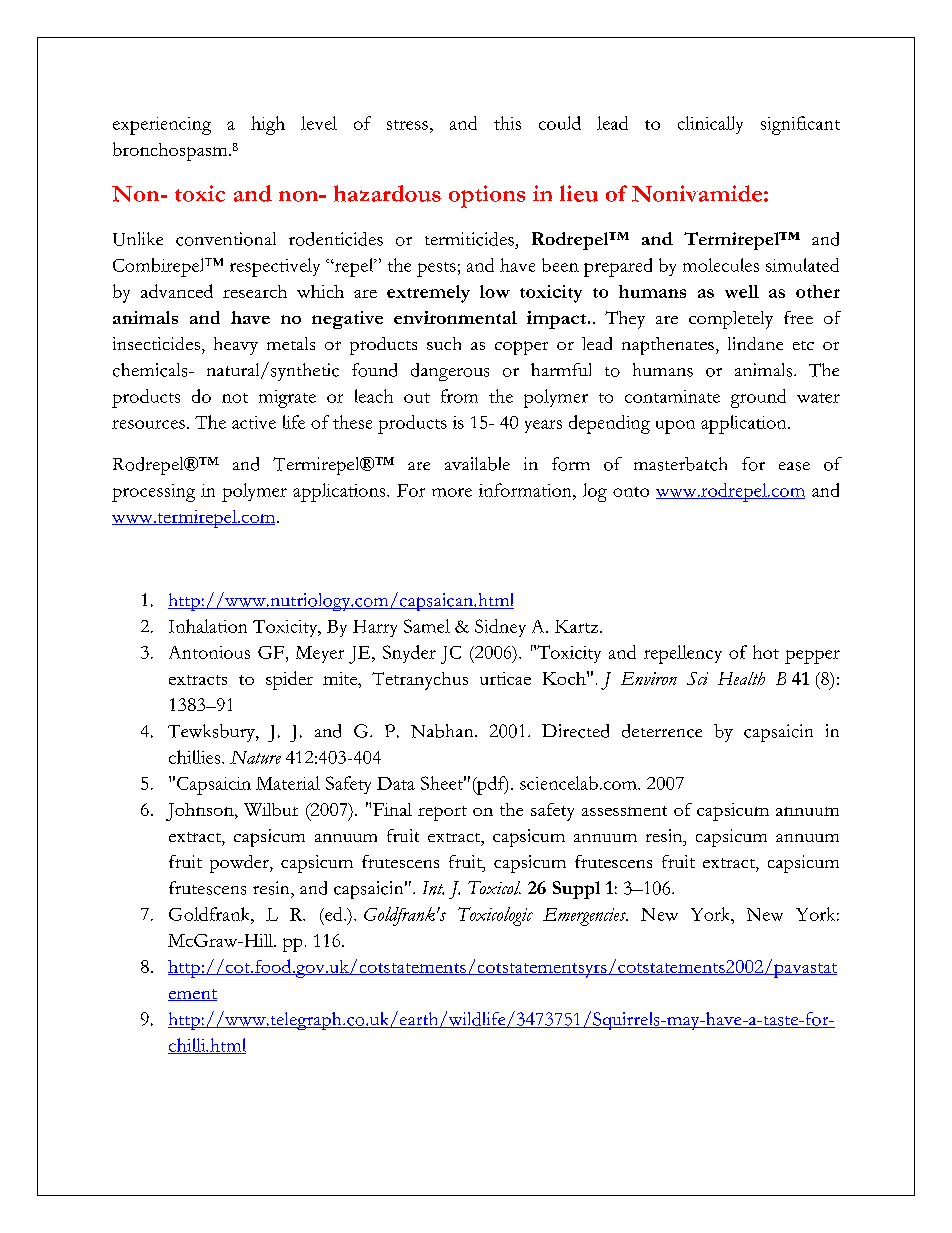  I want to click on powder, so click(240, 864).
